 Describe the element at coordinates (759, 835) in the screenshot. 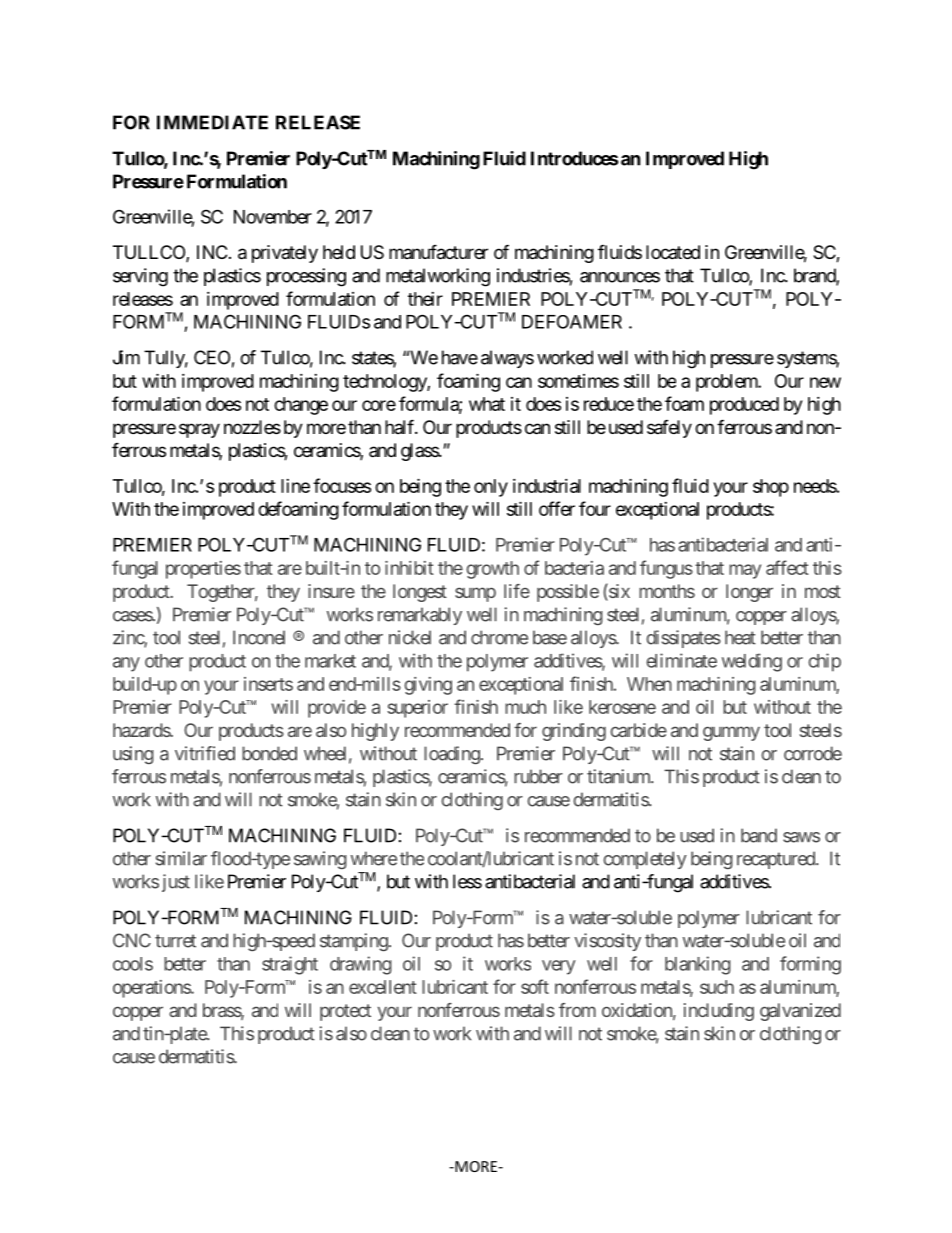

I see `band` at that location.
